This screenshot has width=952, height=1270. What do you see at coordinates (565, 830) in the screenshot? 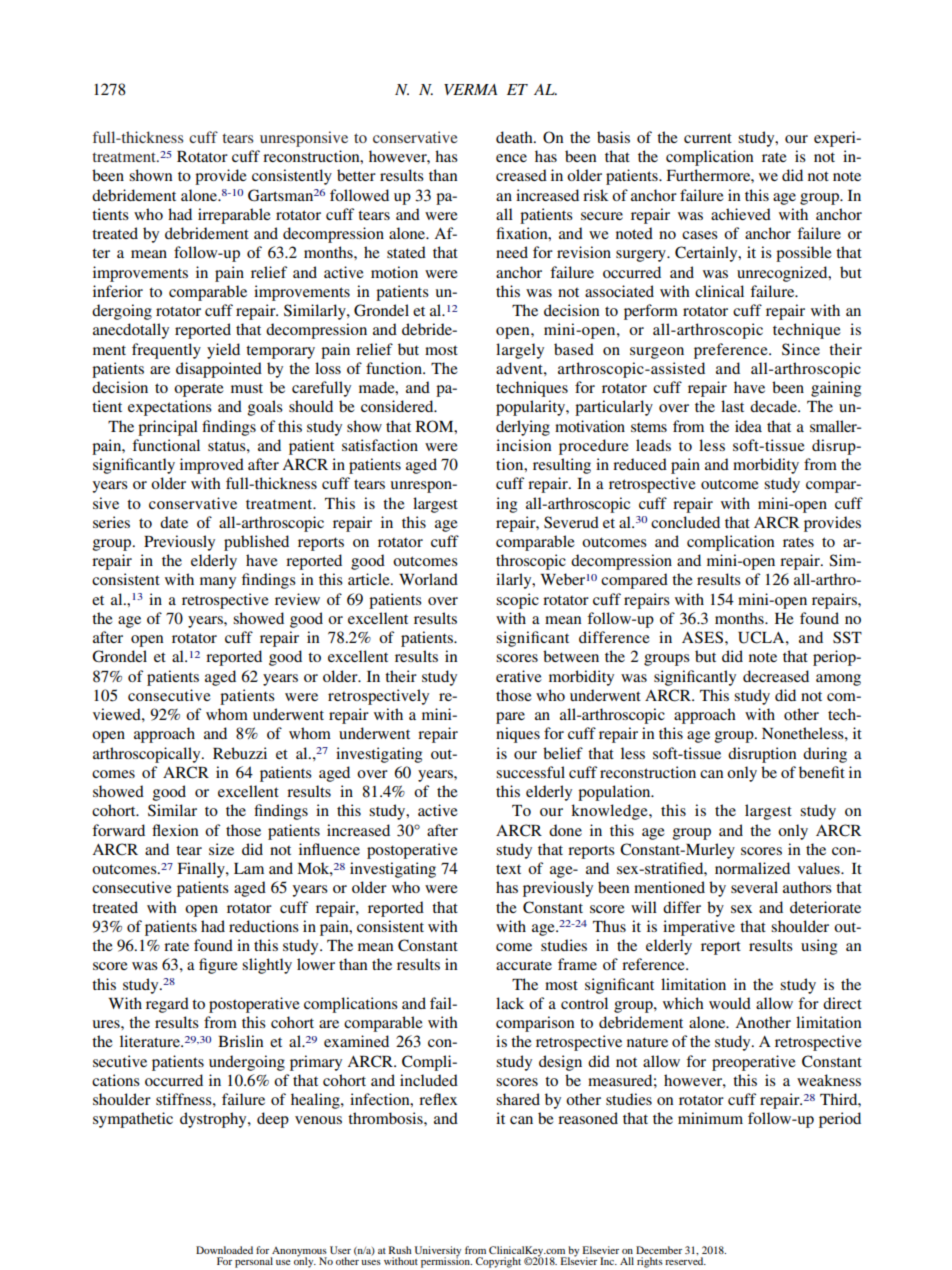
I see `done` at bounding box center [565, 830].
